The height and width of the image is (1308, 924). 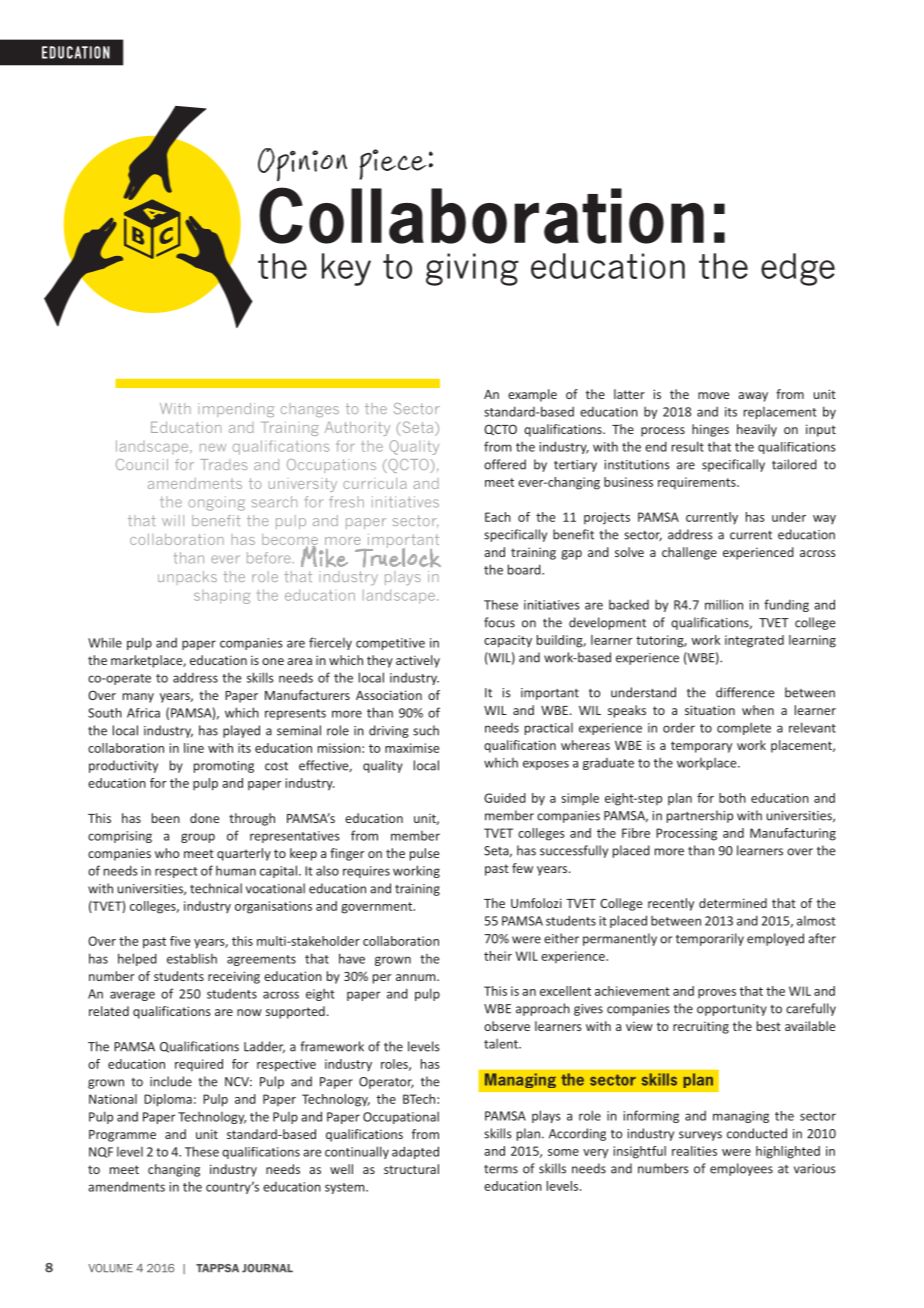 I want to click on establish, so click(x=192, y=958).
